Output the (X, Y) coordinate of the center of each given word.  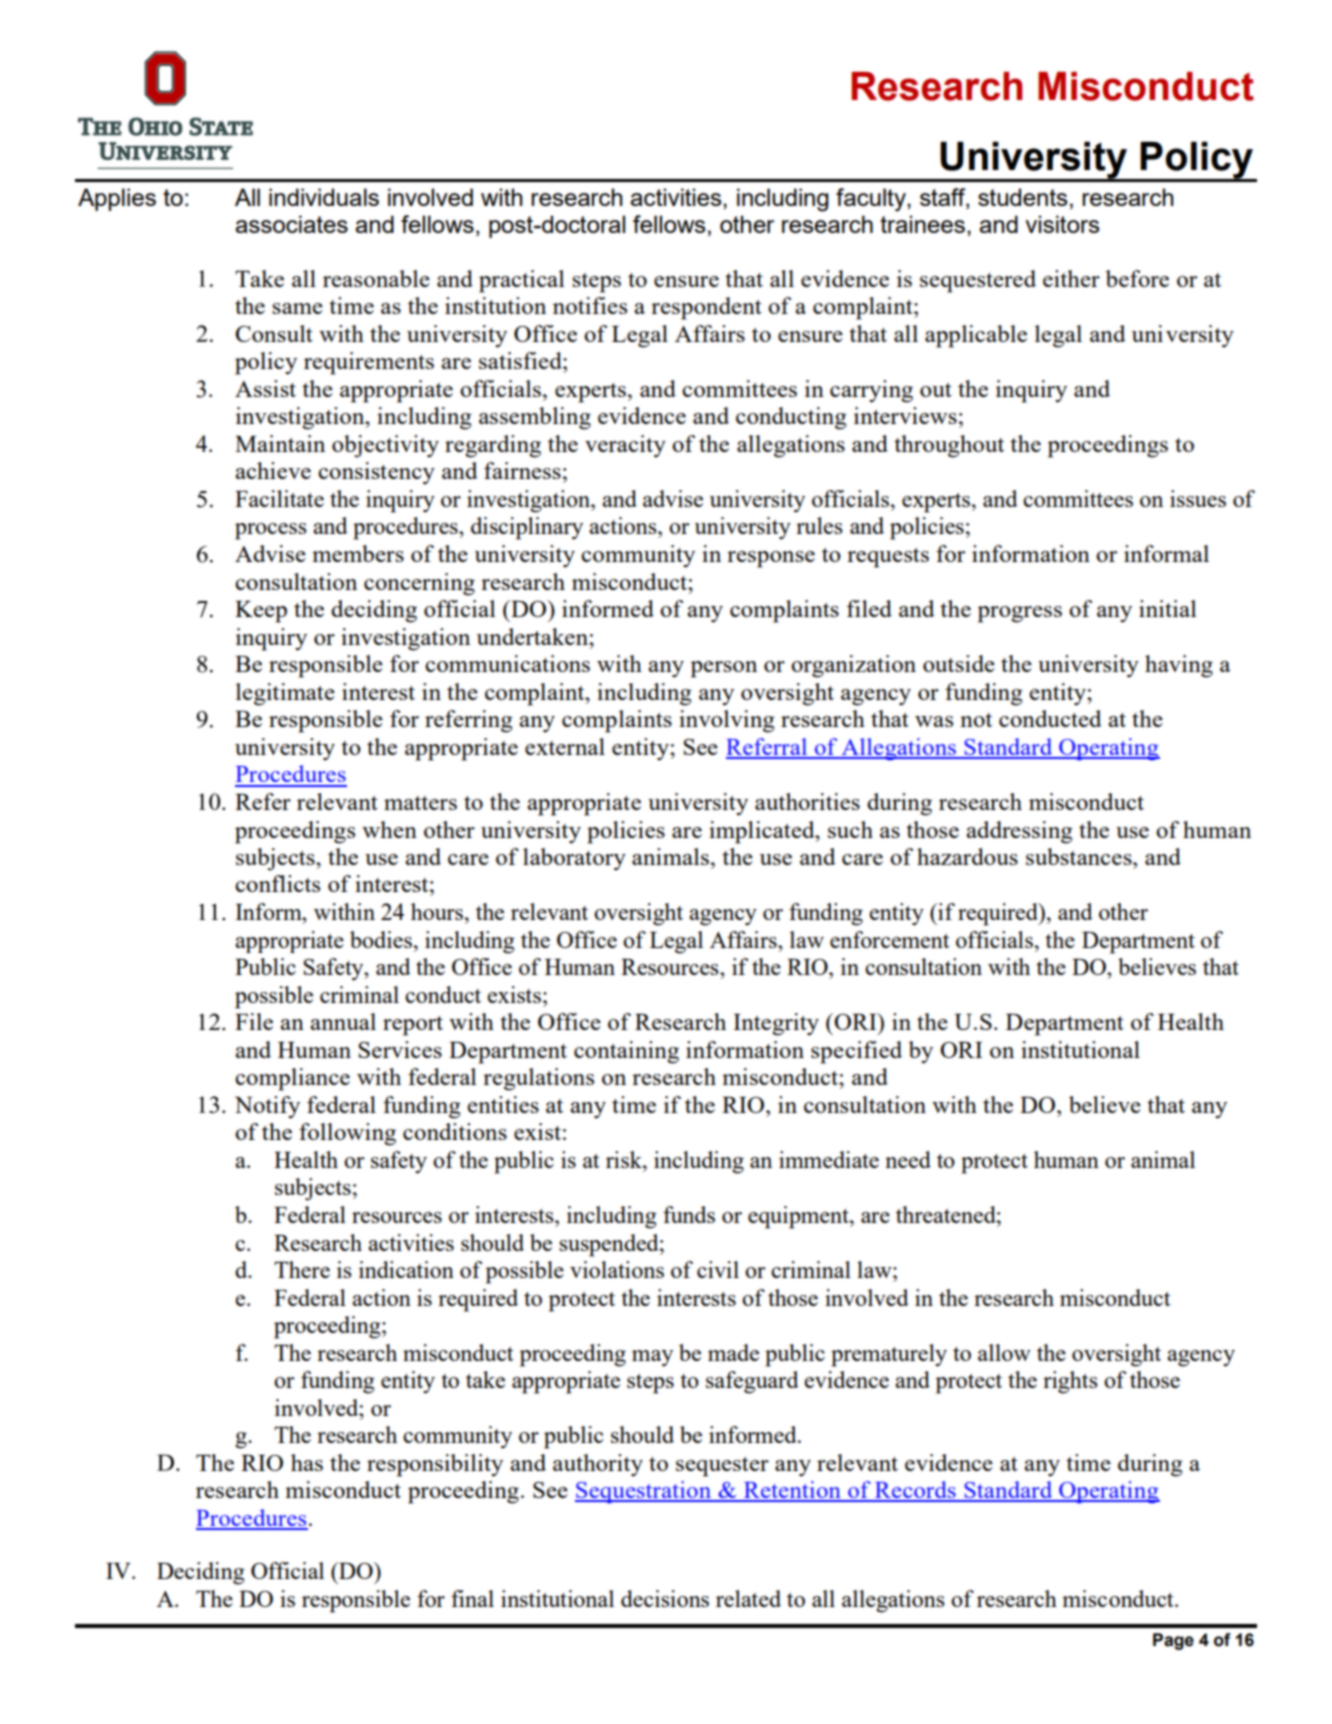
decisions (665, 1598)
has (307, 1462)
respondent (706, 308)
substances (1080, 856)
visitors (1062, 224)
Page (1173, 1641)
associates (291, 224)
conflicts (277, 883)
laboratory (574, 859)
